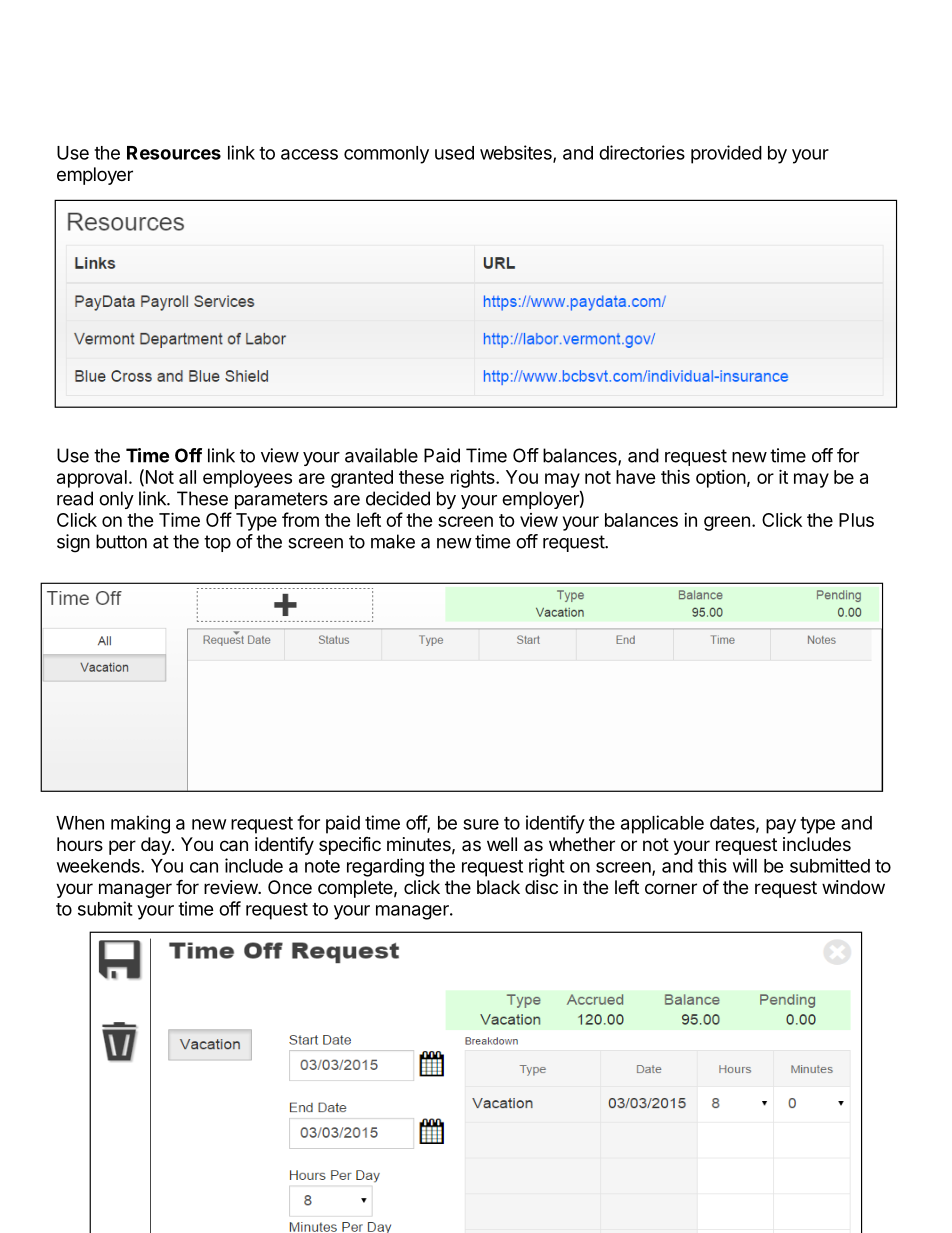 This screenshot has height=1233, width=952. I want to click on all, so click(187, 477).
